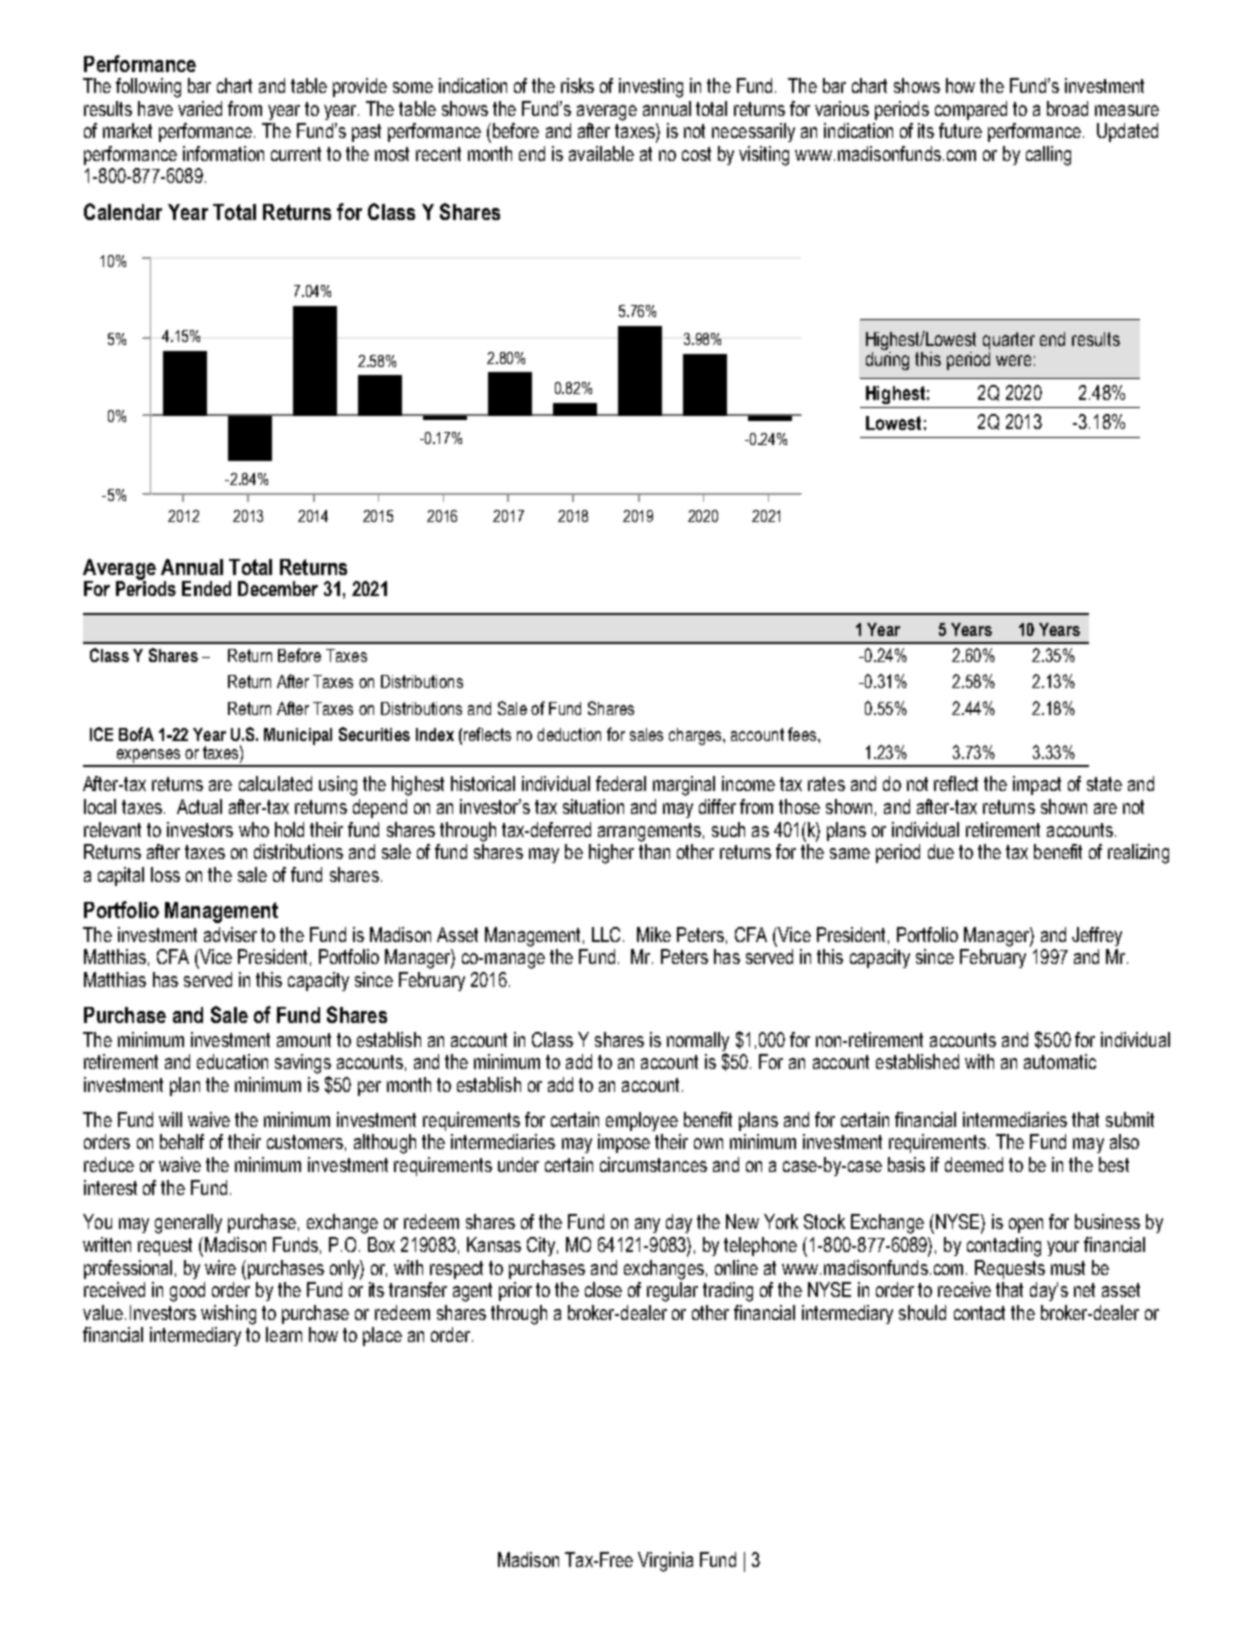 Image resolution: width=1257 pixels, height=1627 pixels. Describe the element at coordinates (665, 1562) in the screenshot. I see `Virginia` at that location.
